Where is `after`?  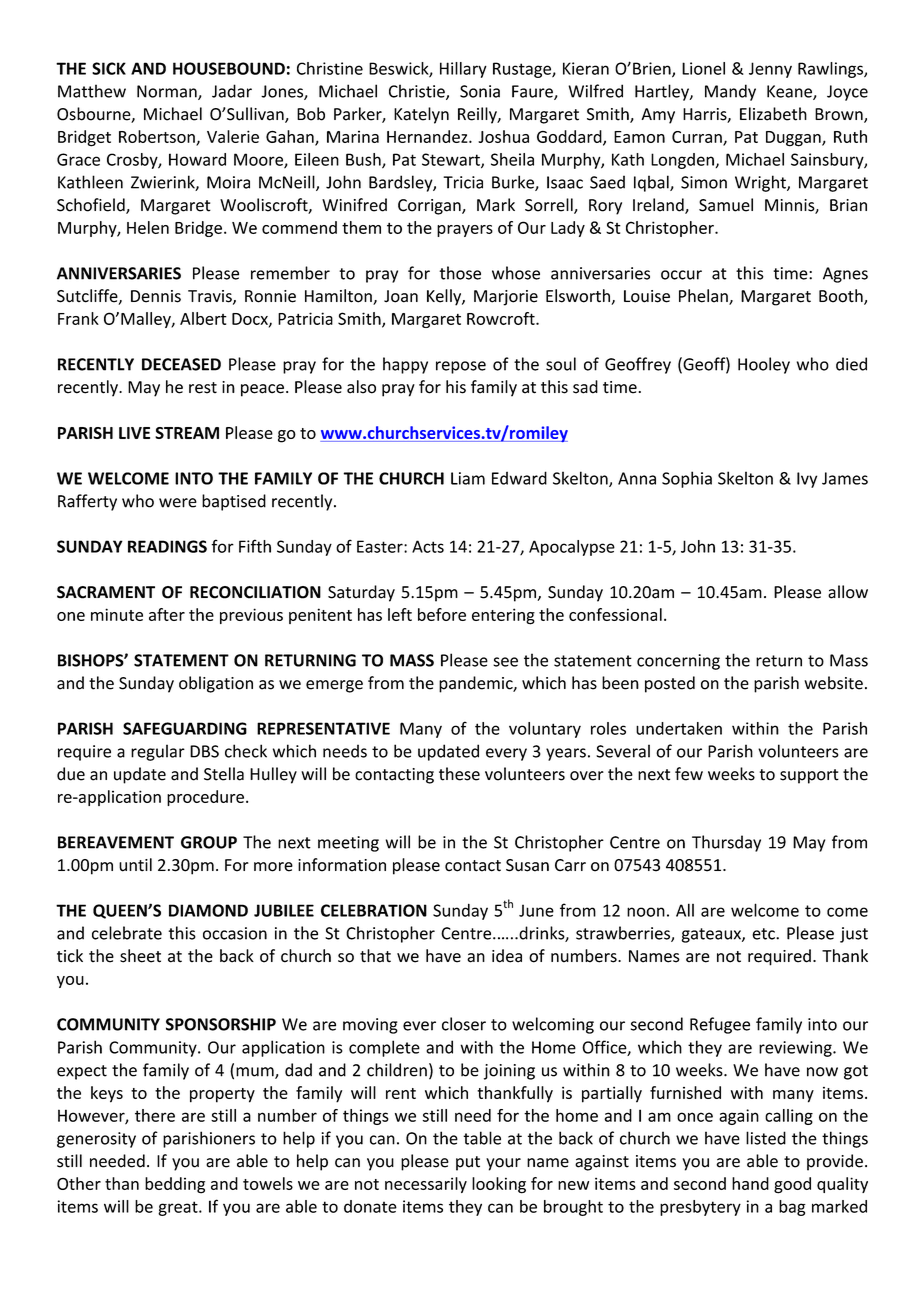 after is located at coordinates (167, 614).
